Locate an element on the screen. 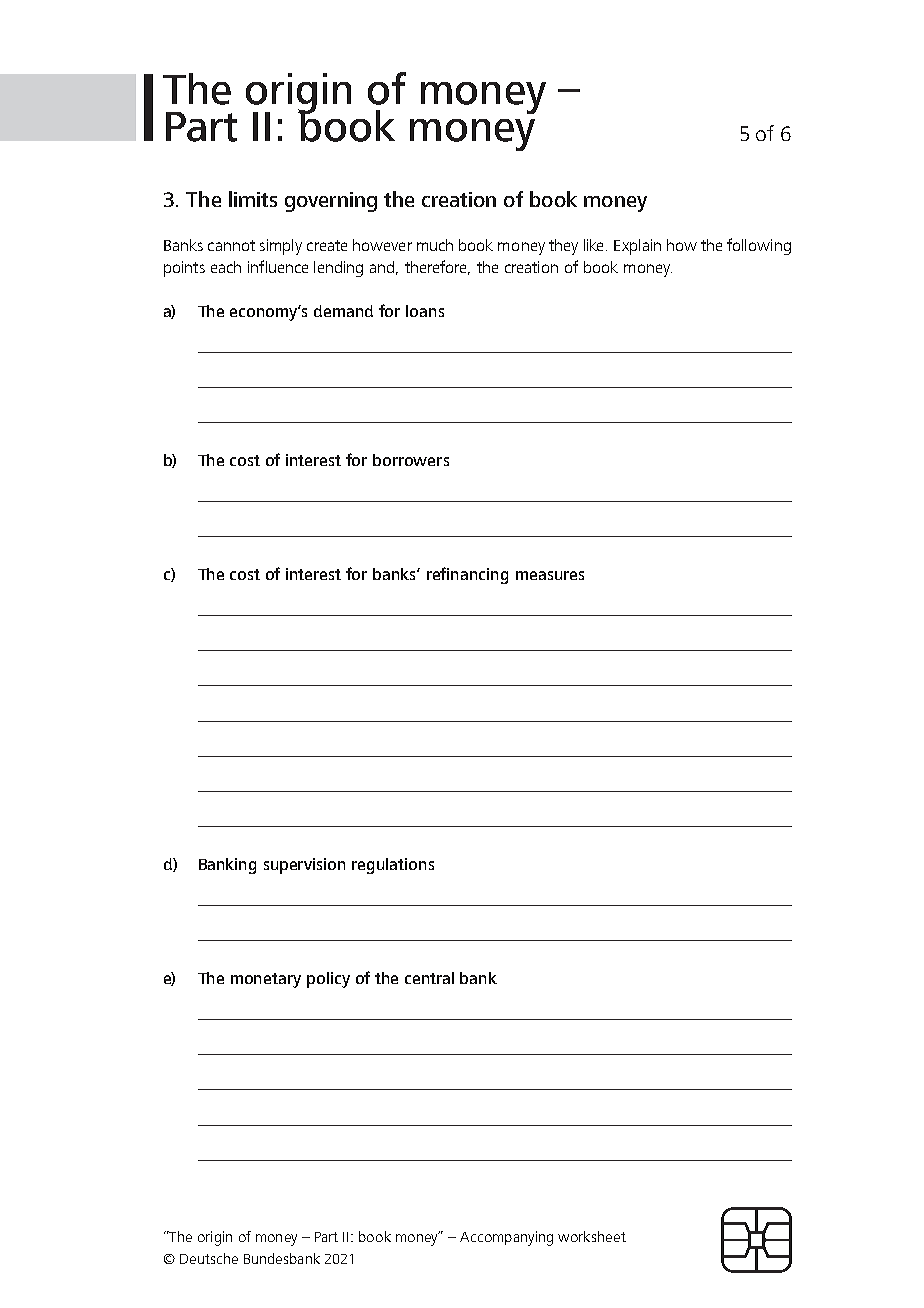 The height and width of the screenshot is (1308, 924). Deutsche is located at coordinates (209, 1258).
